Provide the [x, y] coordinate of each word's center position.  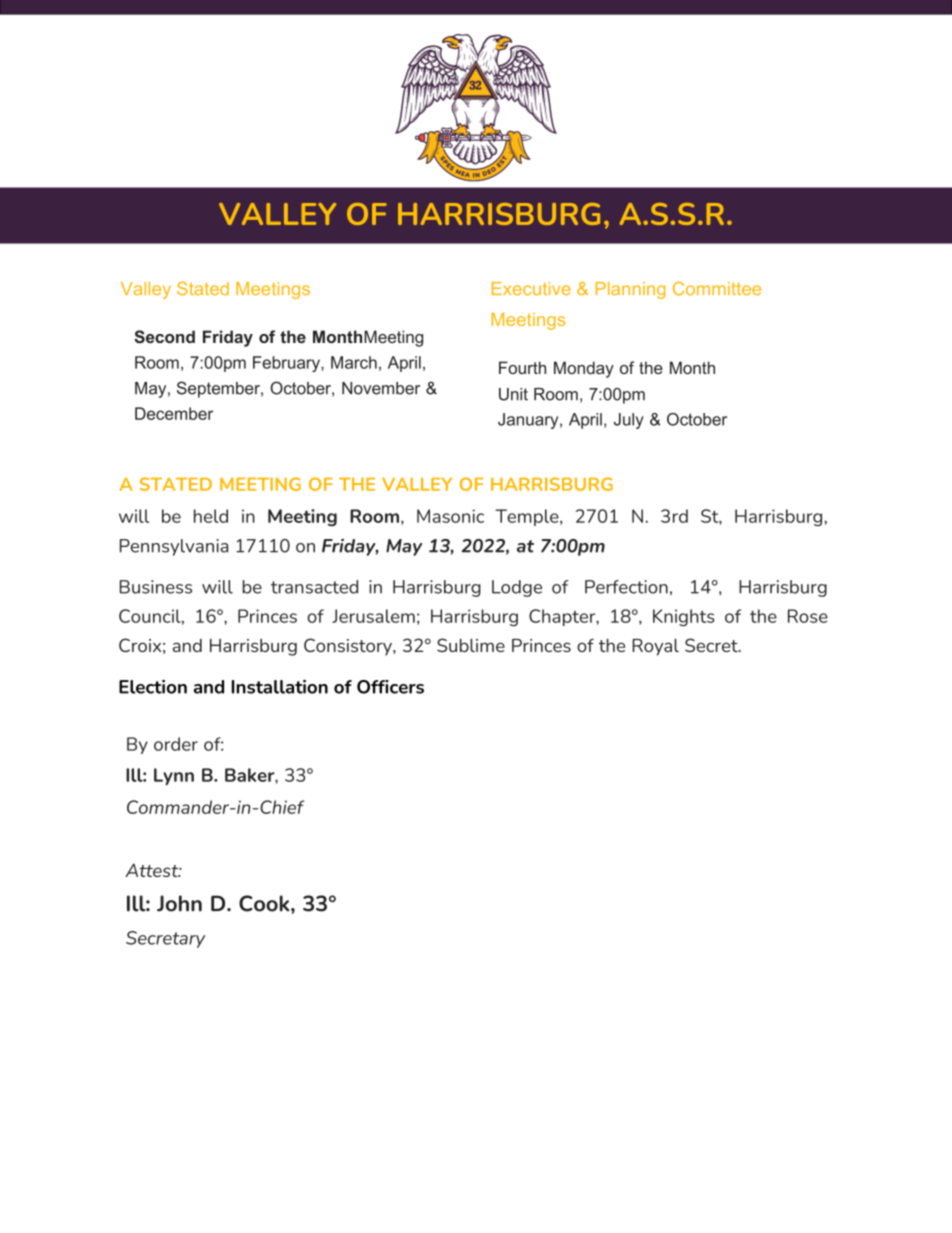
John [179, 903]
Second [164, 336]
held [211, 516]
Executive [531, 288]
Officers [390, 687]
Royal [655, 647]
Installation [280, 687]
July [629, 421]
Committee [717, 288]
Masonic [450, 516]
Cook [265, 903]
